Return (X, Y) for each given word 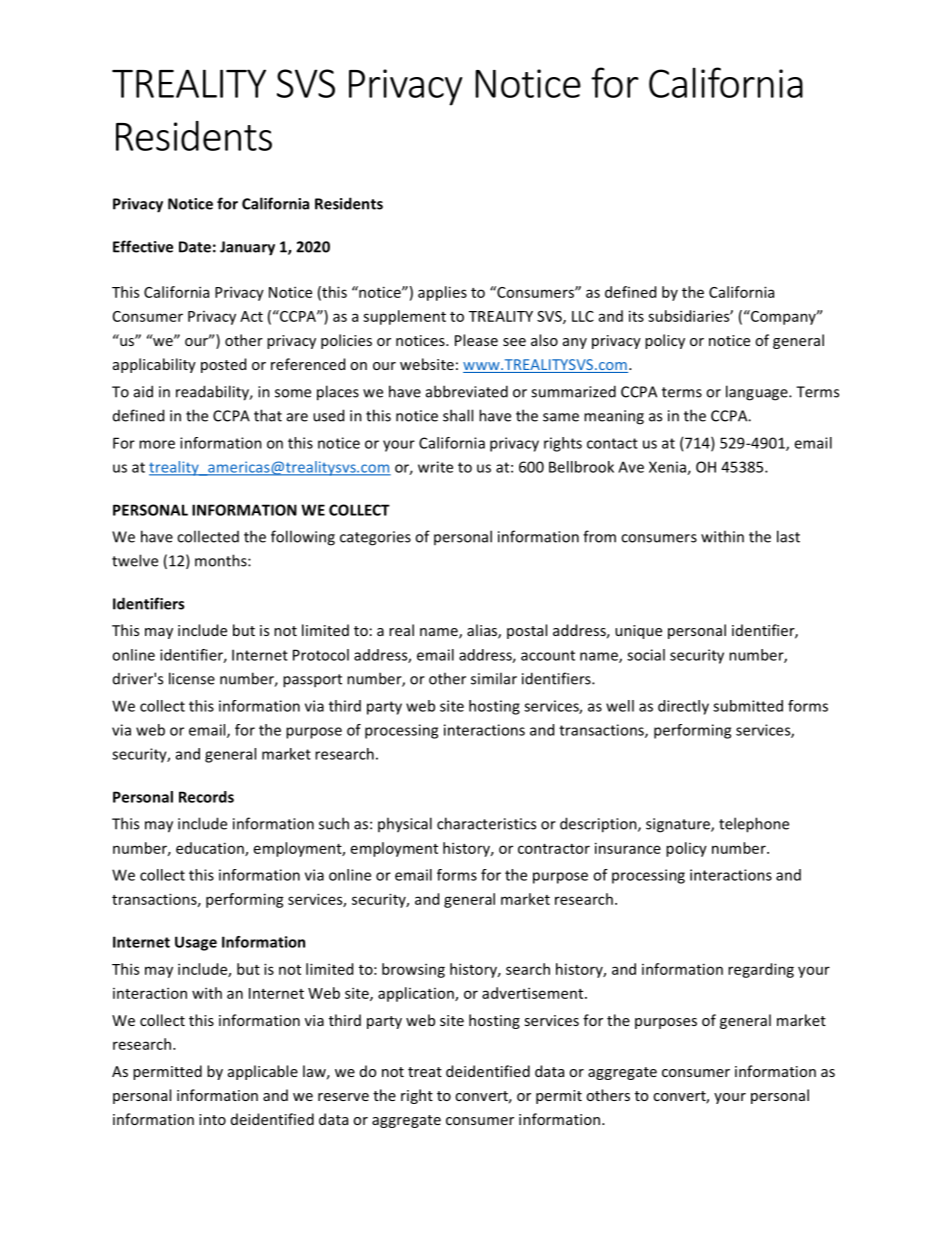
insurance (628, 848)
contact (612, 443)
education (211, 849)
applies (442, 293)
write (435, 467)
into (212, 1119)
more (157, 444)
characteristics (486, 823)
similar (494, 678)
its (636, 316)
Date (195, 247)
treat (425, 1072)
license (192, 678)
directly (683, 707)
